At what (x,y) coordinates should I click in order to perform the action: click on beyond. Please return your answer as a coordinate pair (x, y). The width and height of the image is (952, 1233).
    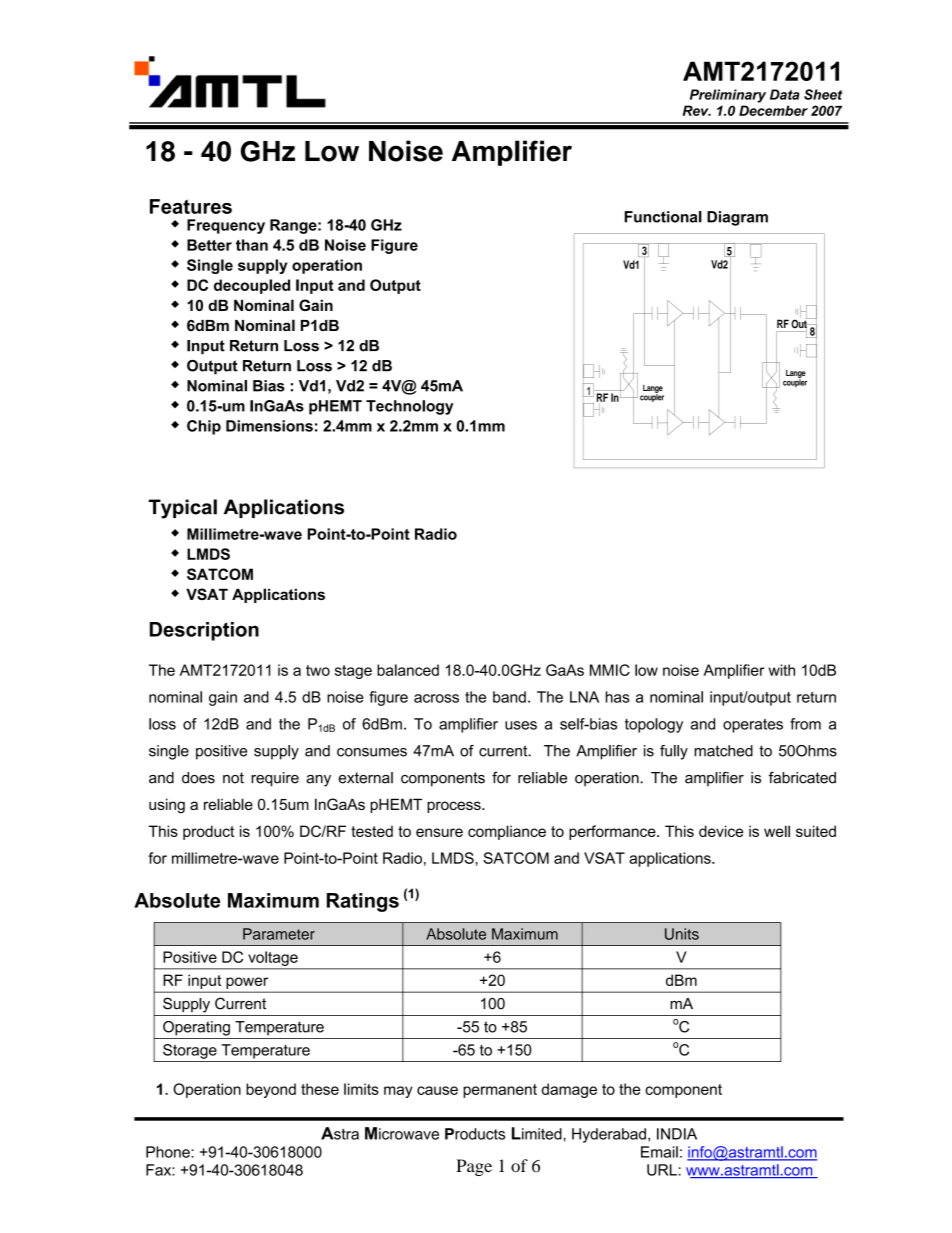
    Looking at the image, I should click on (271, 1090).
